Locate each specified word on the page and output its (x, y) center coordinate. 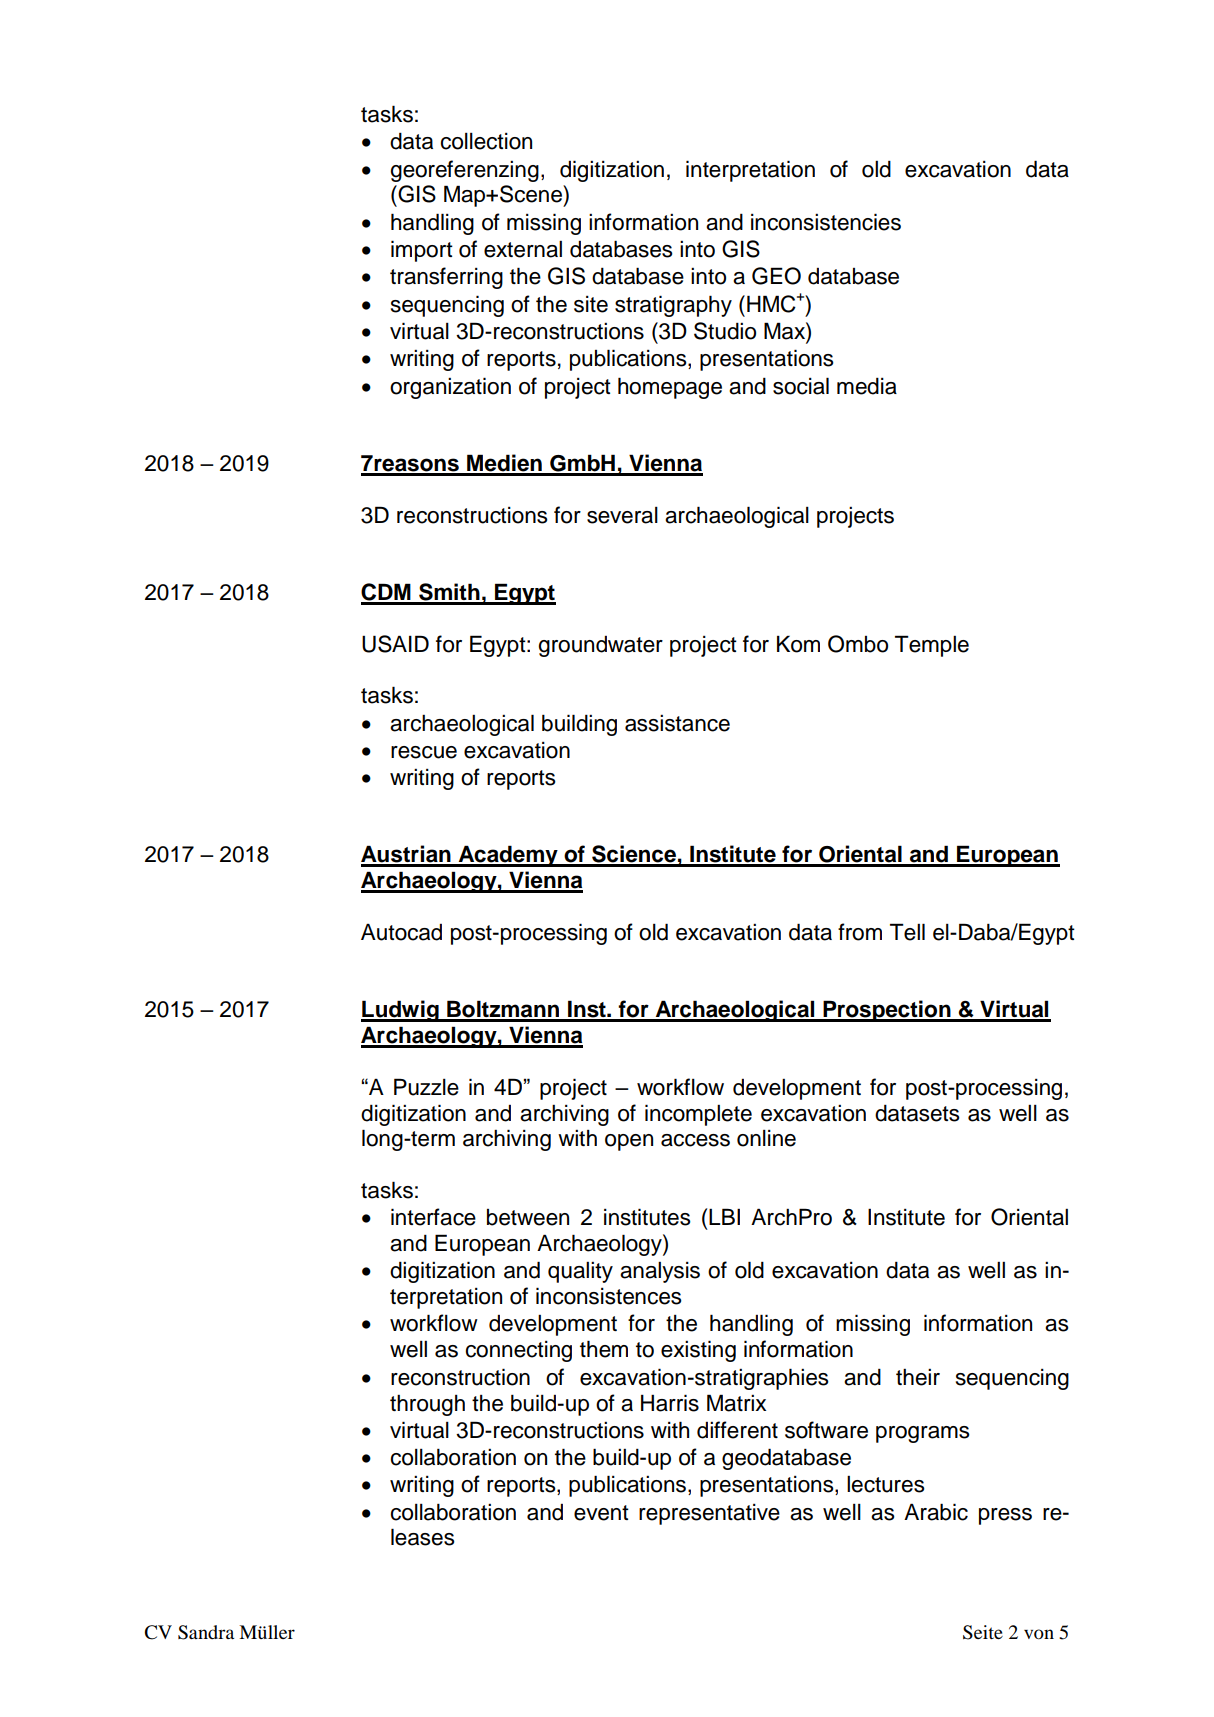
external (523, 249)
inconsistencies (826, 222)
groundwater (600, 646)
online (766, 1138)
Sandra (206, 1632)
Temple (932, 646)
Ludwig (401, 1011)
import (422, 251)
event (601, 1513)
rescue (424, 752)
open (629, 1142)
